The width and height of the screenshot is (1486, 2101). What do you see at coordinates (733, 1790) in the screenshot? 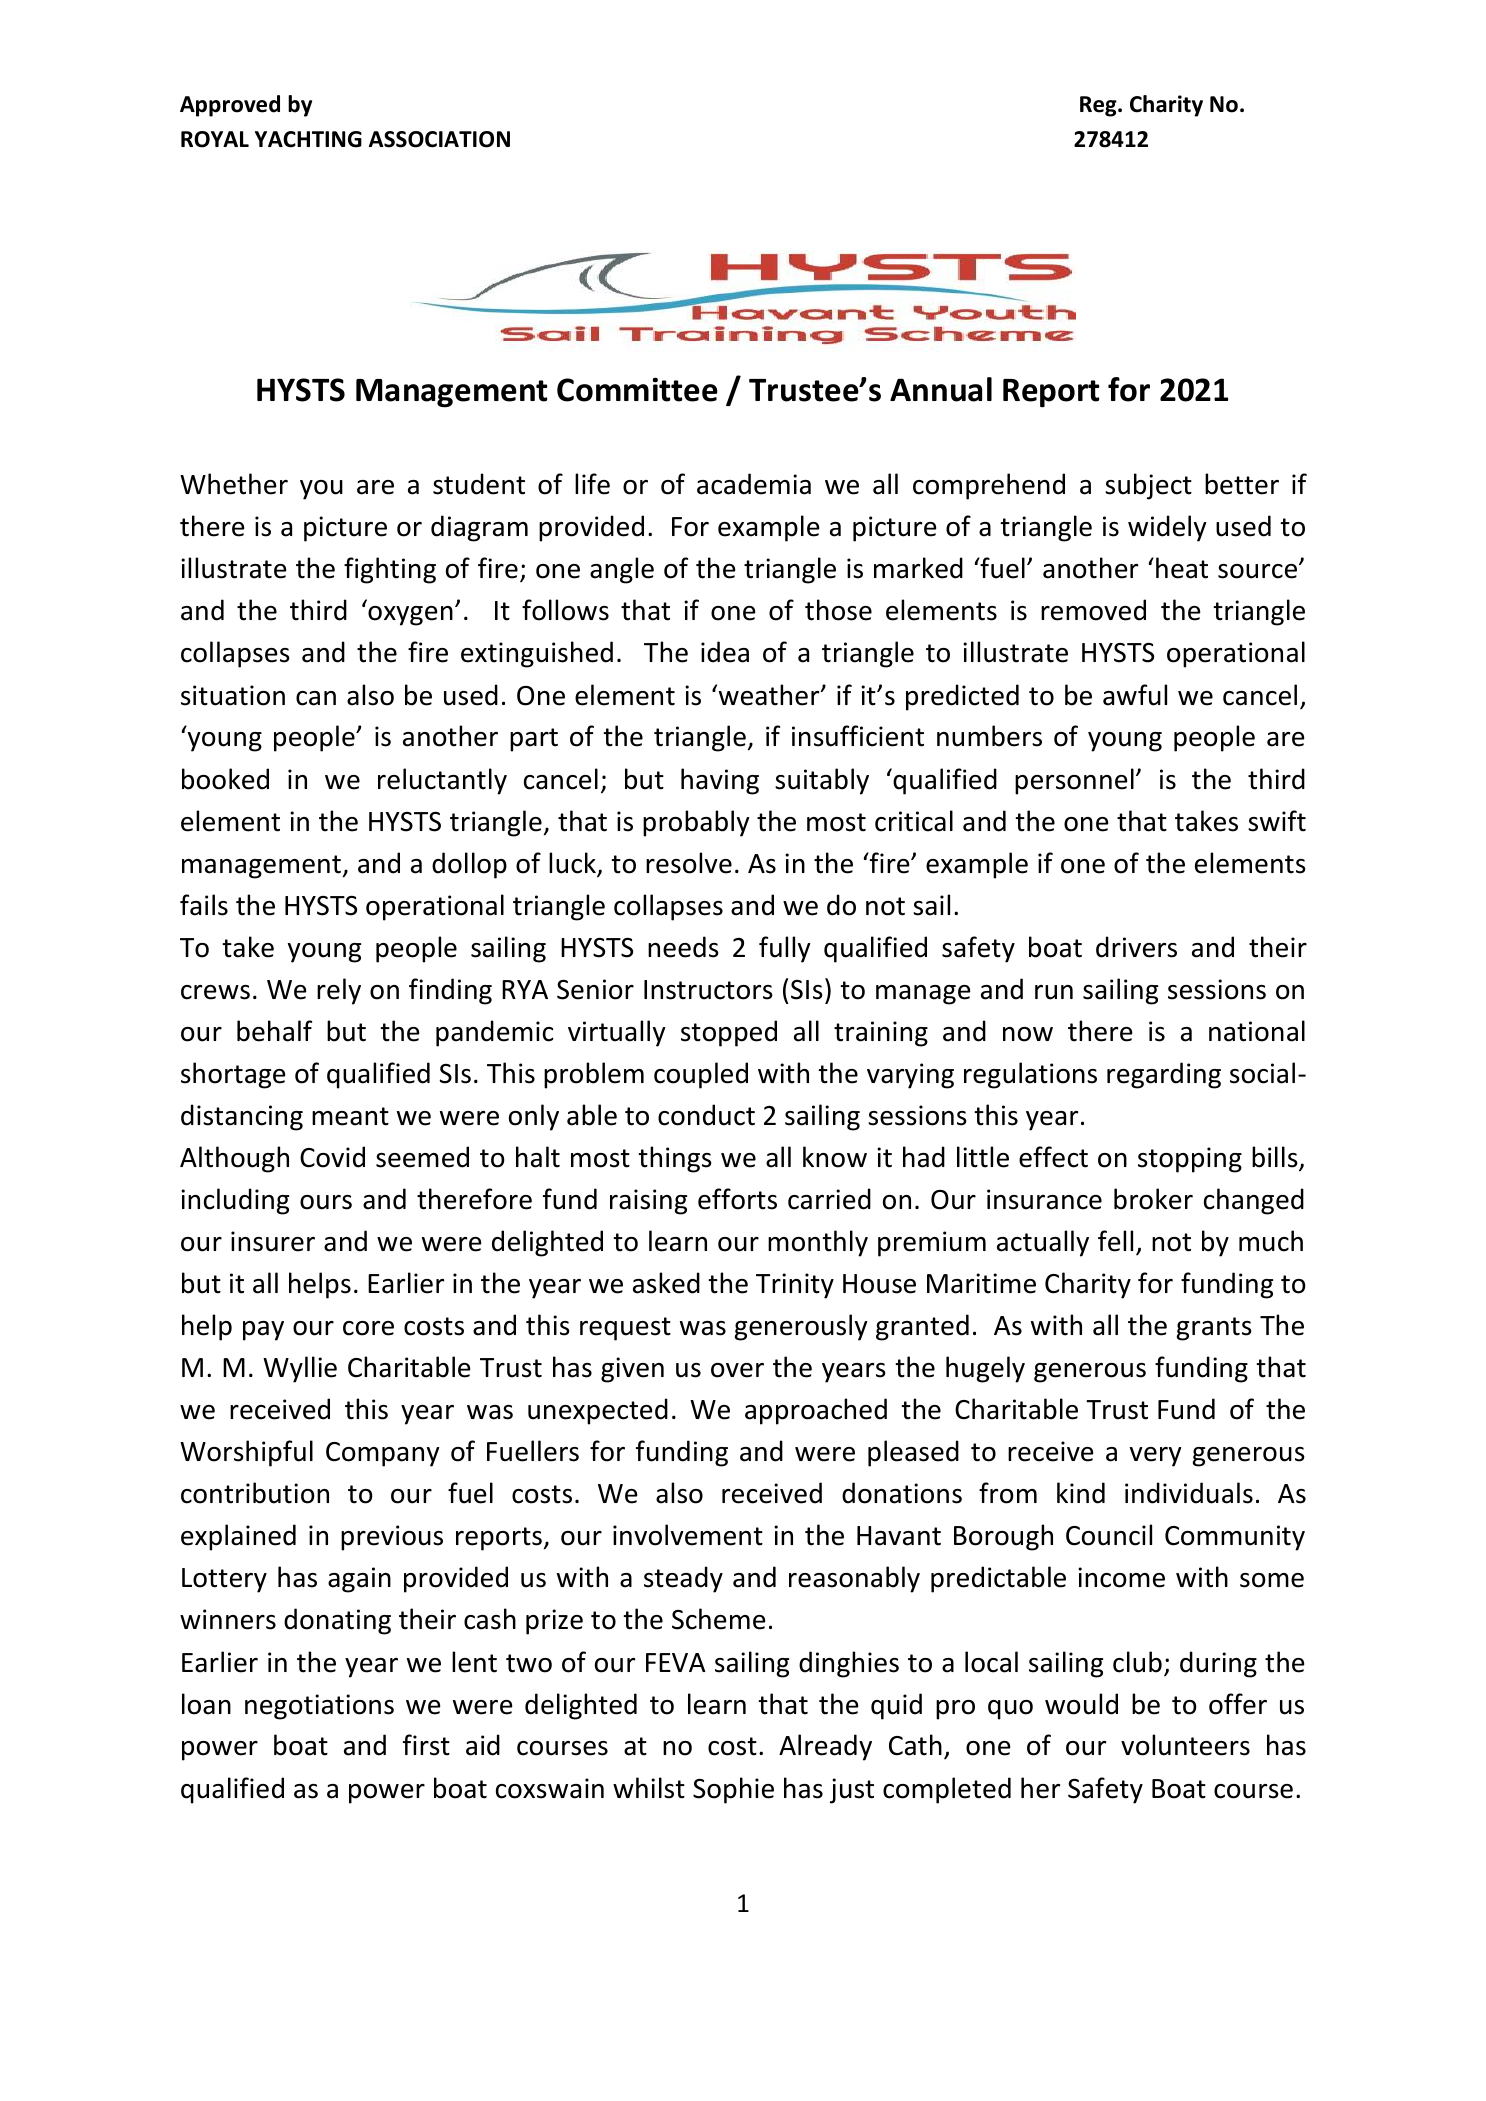
I see `Sophie` at bounding box center [733, 1790].
